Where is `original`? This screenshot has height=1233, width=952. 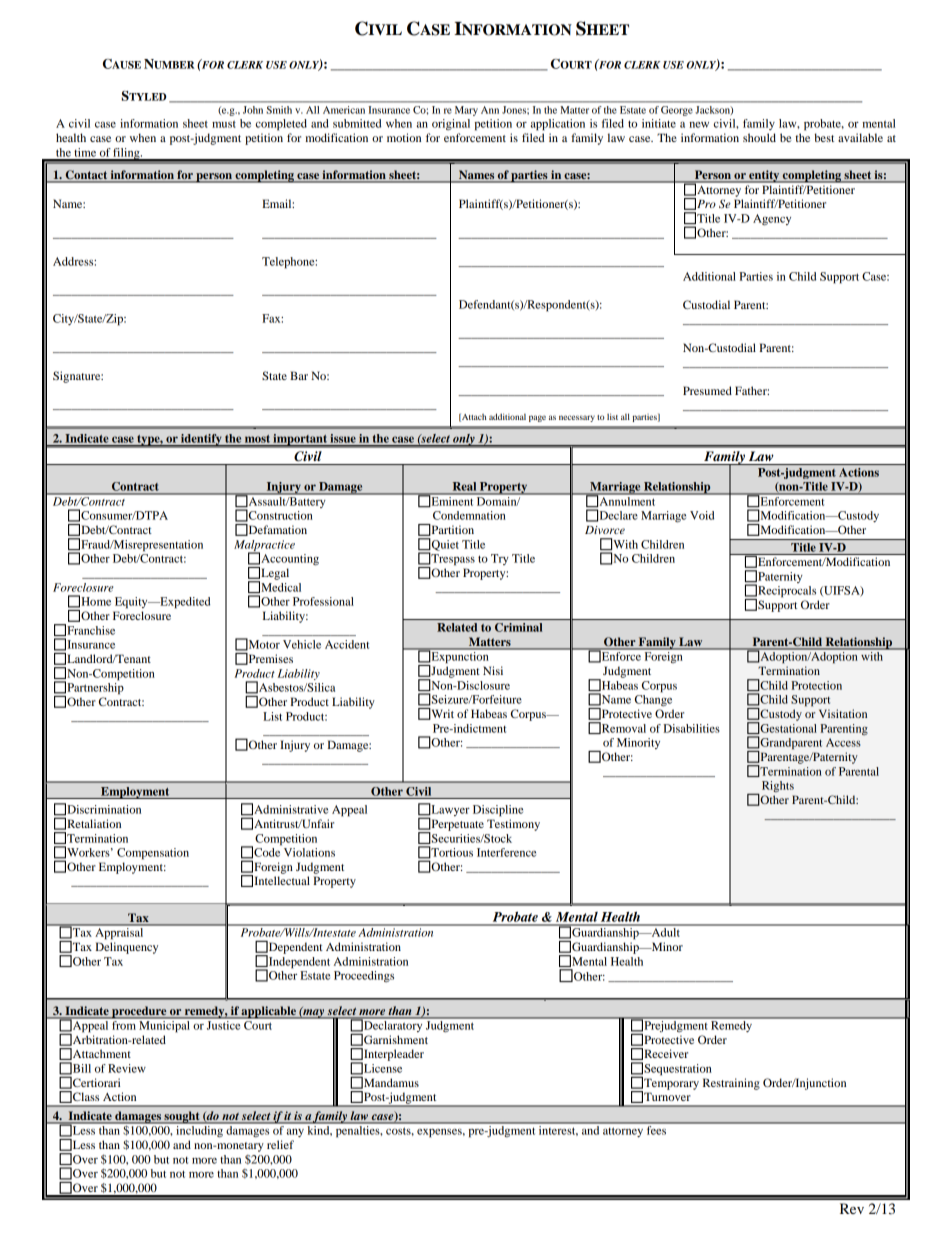
original is located at coordinates (451, 125).
